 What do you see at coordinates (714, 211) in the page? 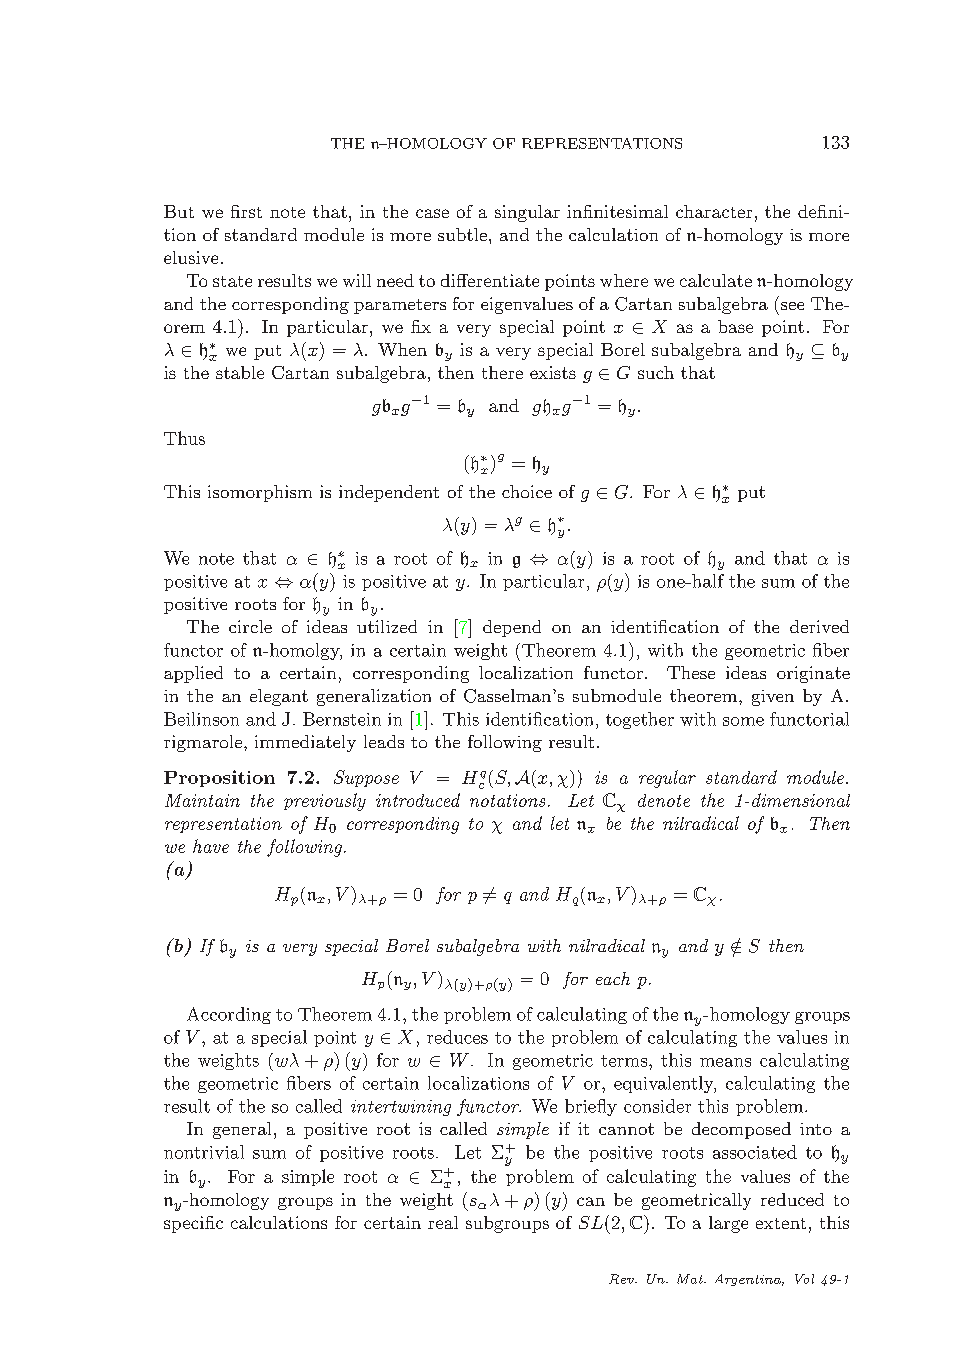
I see `character` at bounding box center [714, 211].
